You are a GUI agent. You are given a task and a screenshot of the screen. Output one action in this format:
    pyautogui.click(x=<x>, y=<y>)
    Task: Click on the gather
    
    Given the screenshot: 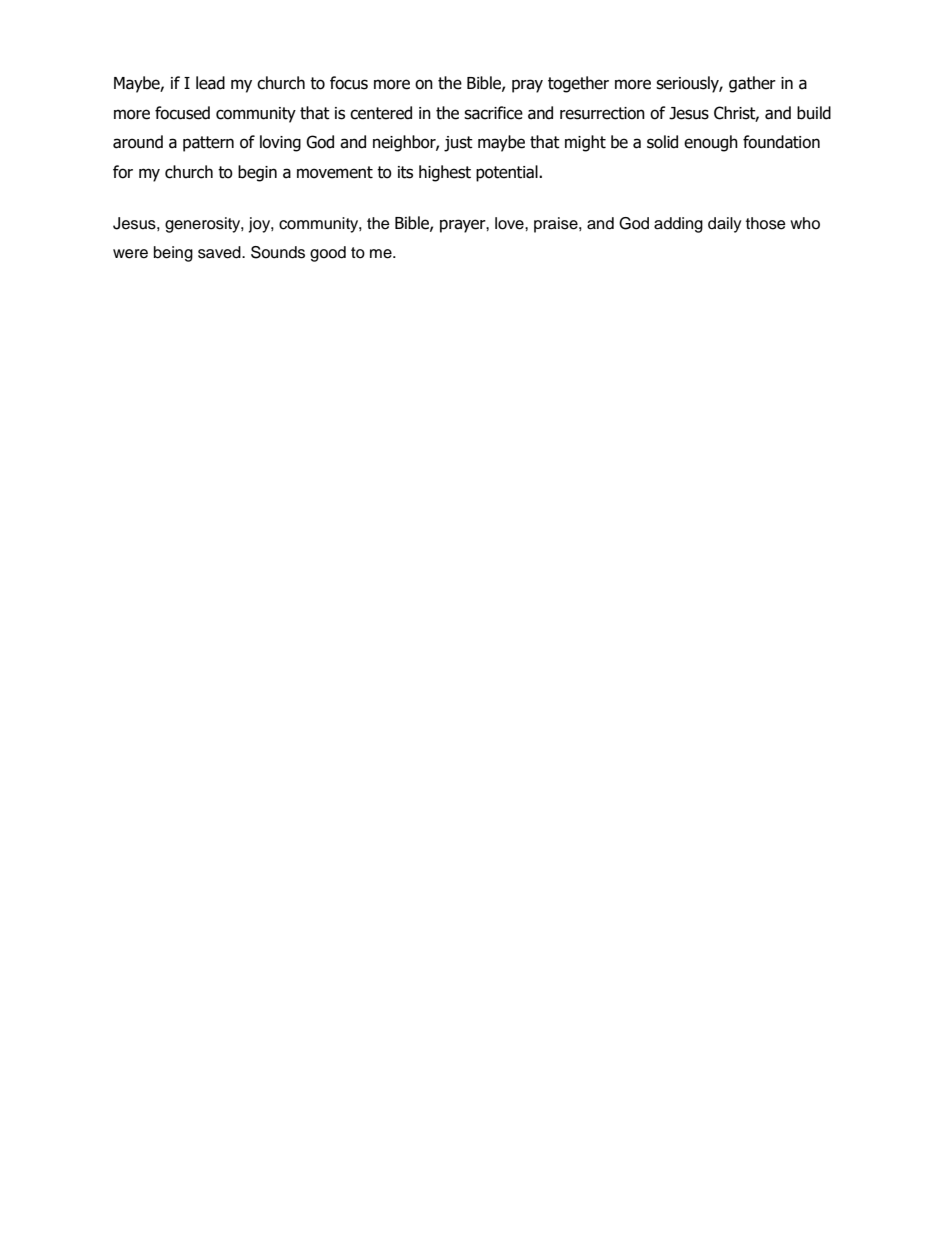 What is the action you would take?
    pyautogui.click(x=752, y=84)
